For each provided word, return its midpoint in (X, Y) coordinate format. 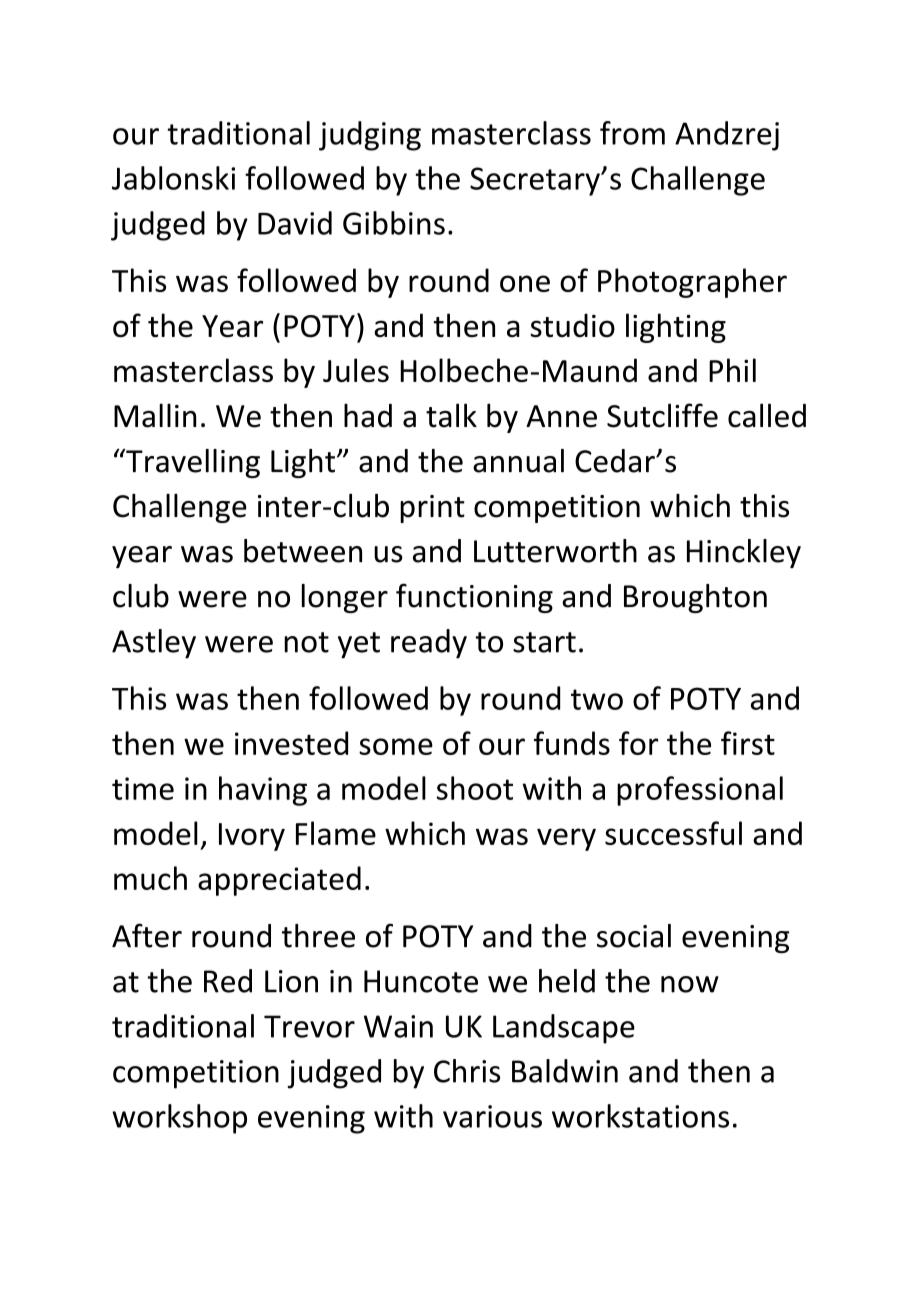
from (632, 133)
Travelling (192, 463)
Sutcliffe (662, 415)
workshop (179, 1119)
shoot (475, 788)
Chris (467, 1071)
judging (370, 136)
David (295, 223)
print (432, 509)
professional (700, 791)
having (263, 791)
